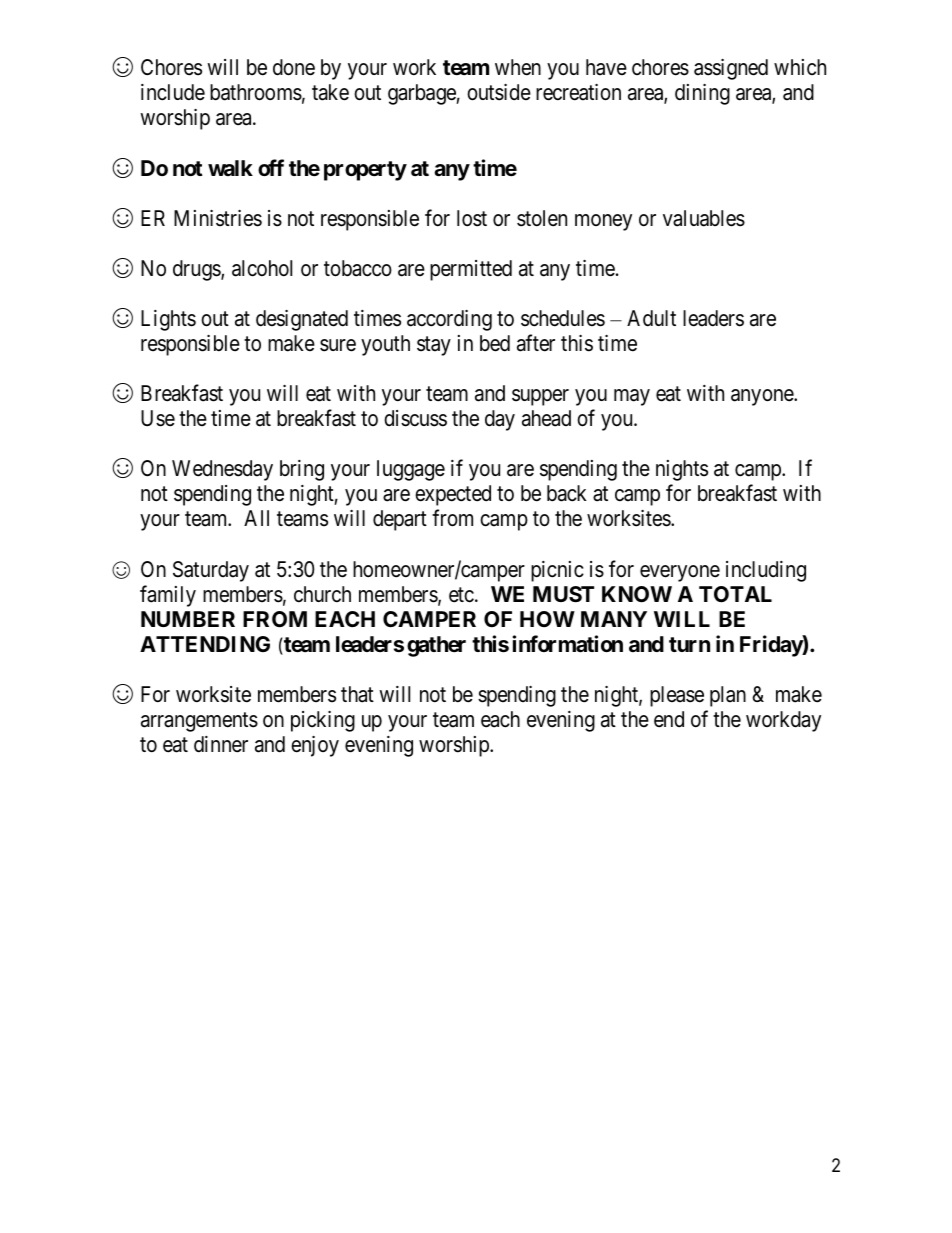 This document has width=952, height=1233. Describe the element at coordinates (357, 694) in the document. I see `that` at that location.
